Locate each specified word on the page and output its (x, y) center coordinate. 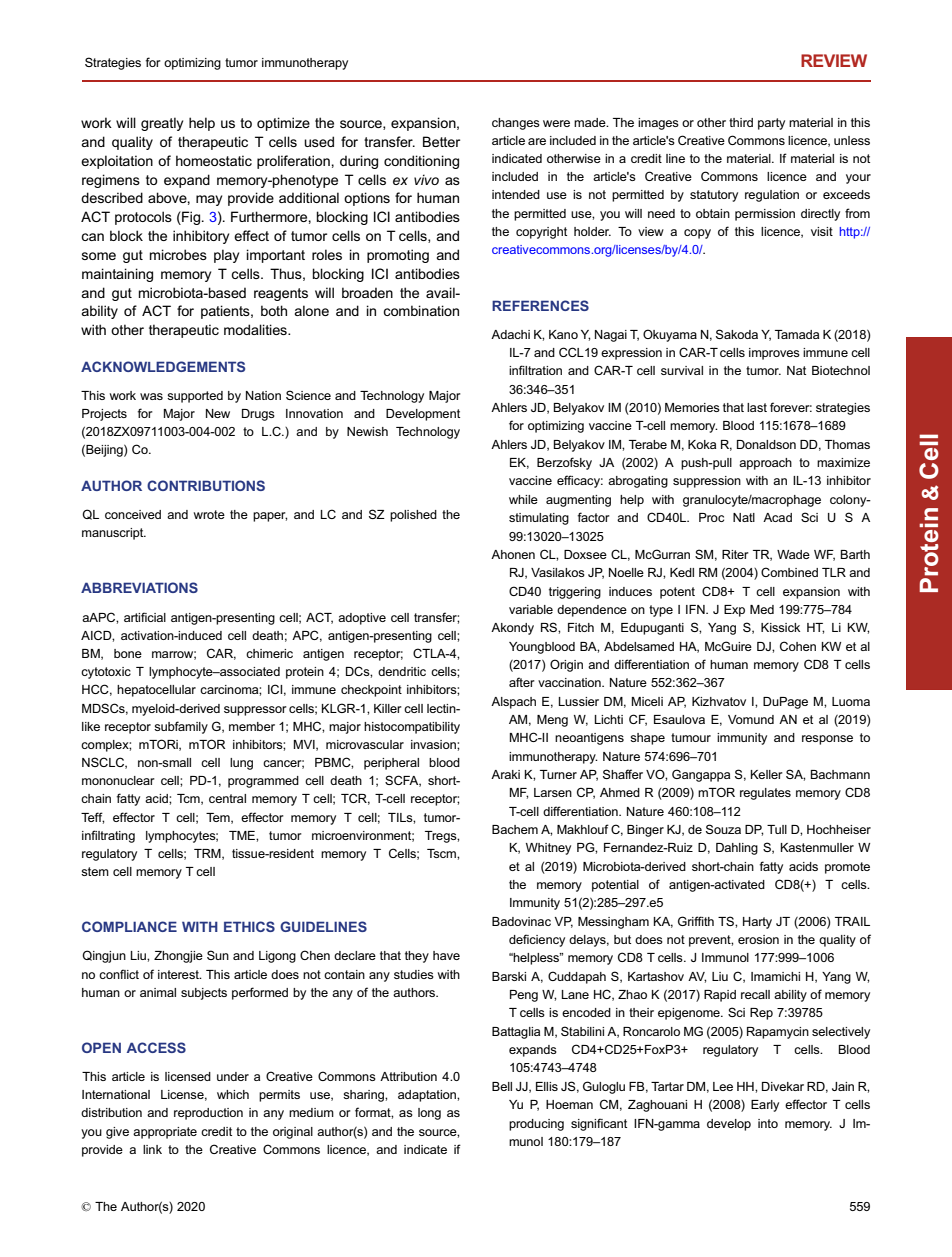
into (768, 1123)
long (429, 1114)
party (771, 124)
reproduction (208, 1114)
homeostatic (214, 160)
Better (441, 141)
